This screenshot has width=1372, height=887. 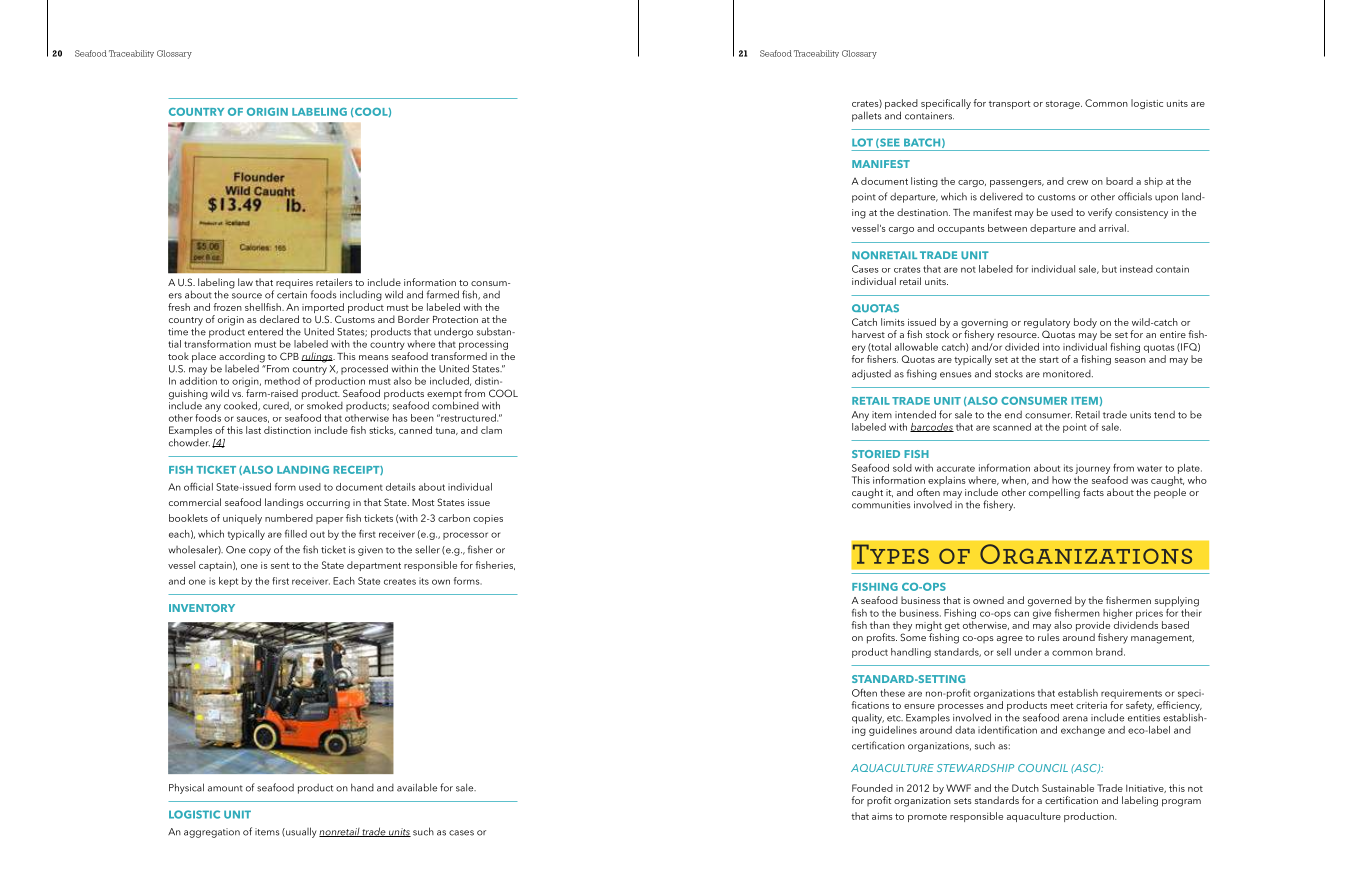 I want to click on STORIED, so click(x=876, y=454).
